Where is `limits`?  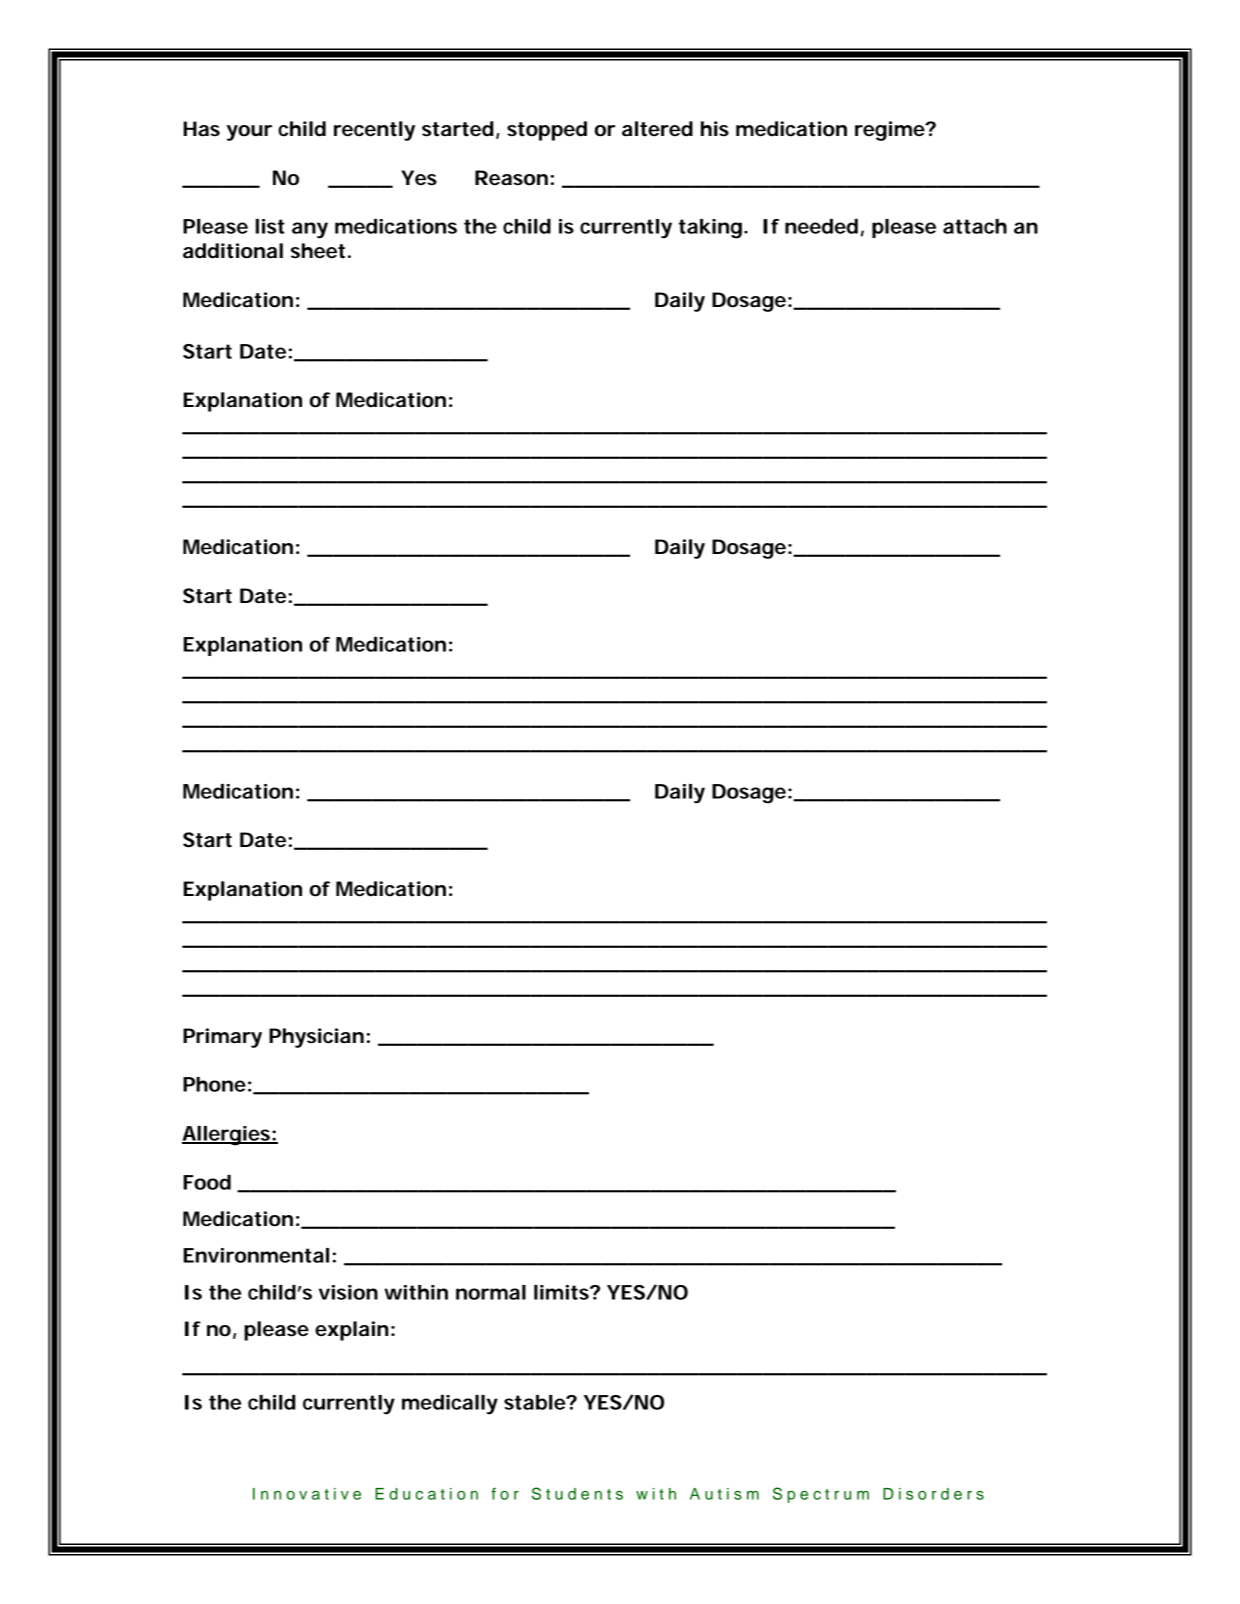 limits is located at coordinates (562, 1292).
